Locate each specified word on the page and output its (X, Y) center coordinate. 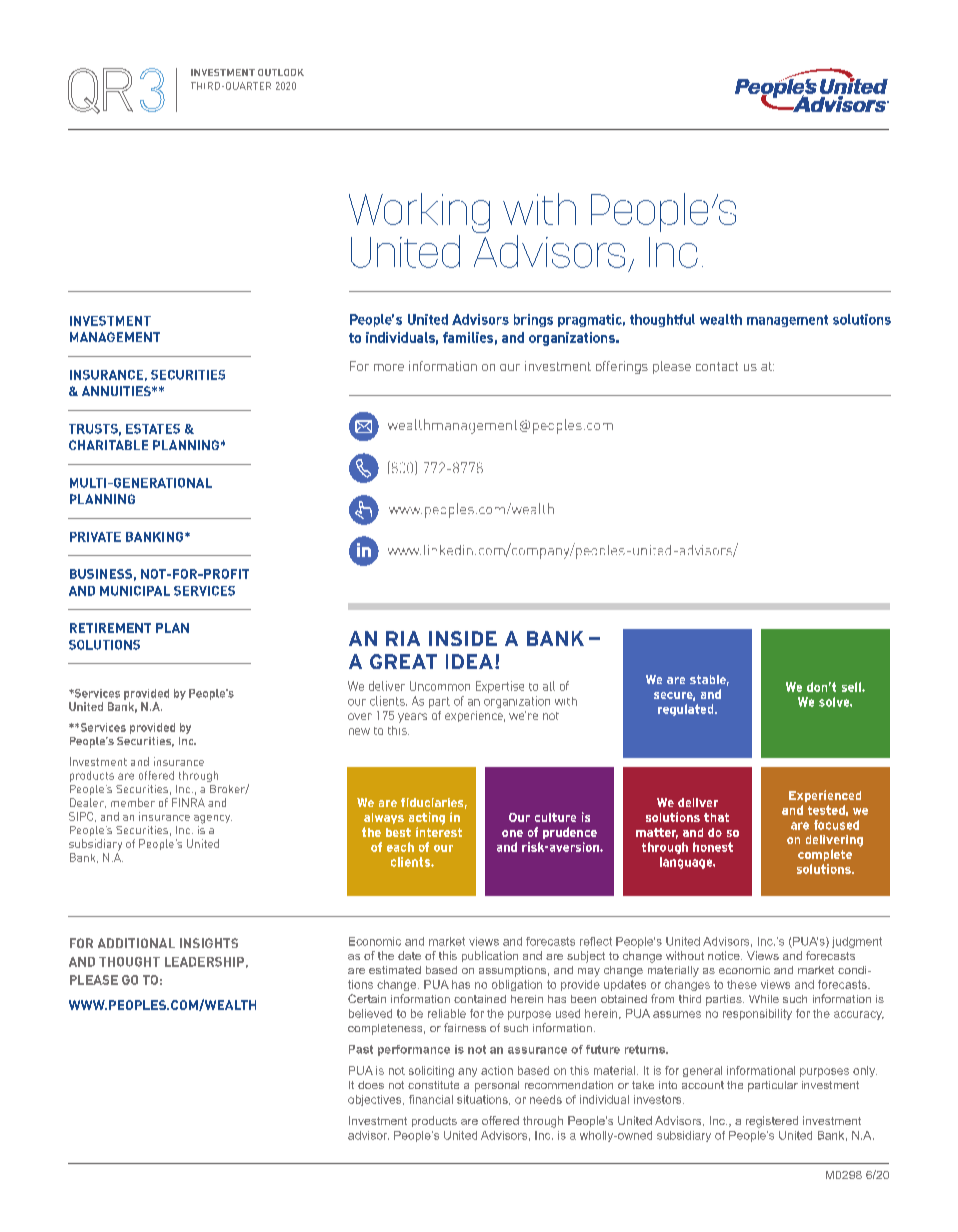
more (389, 367)
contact (717, 366)
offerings (622, 367)
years (412, 718)
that (716, 817)
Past (361, 1049)
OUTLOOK (281, 72)
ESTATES (153, 429)
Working (419, 214)
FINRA (188, 802)
